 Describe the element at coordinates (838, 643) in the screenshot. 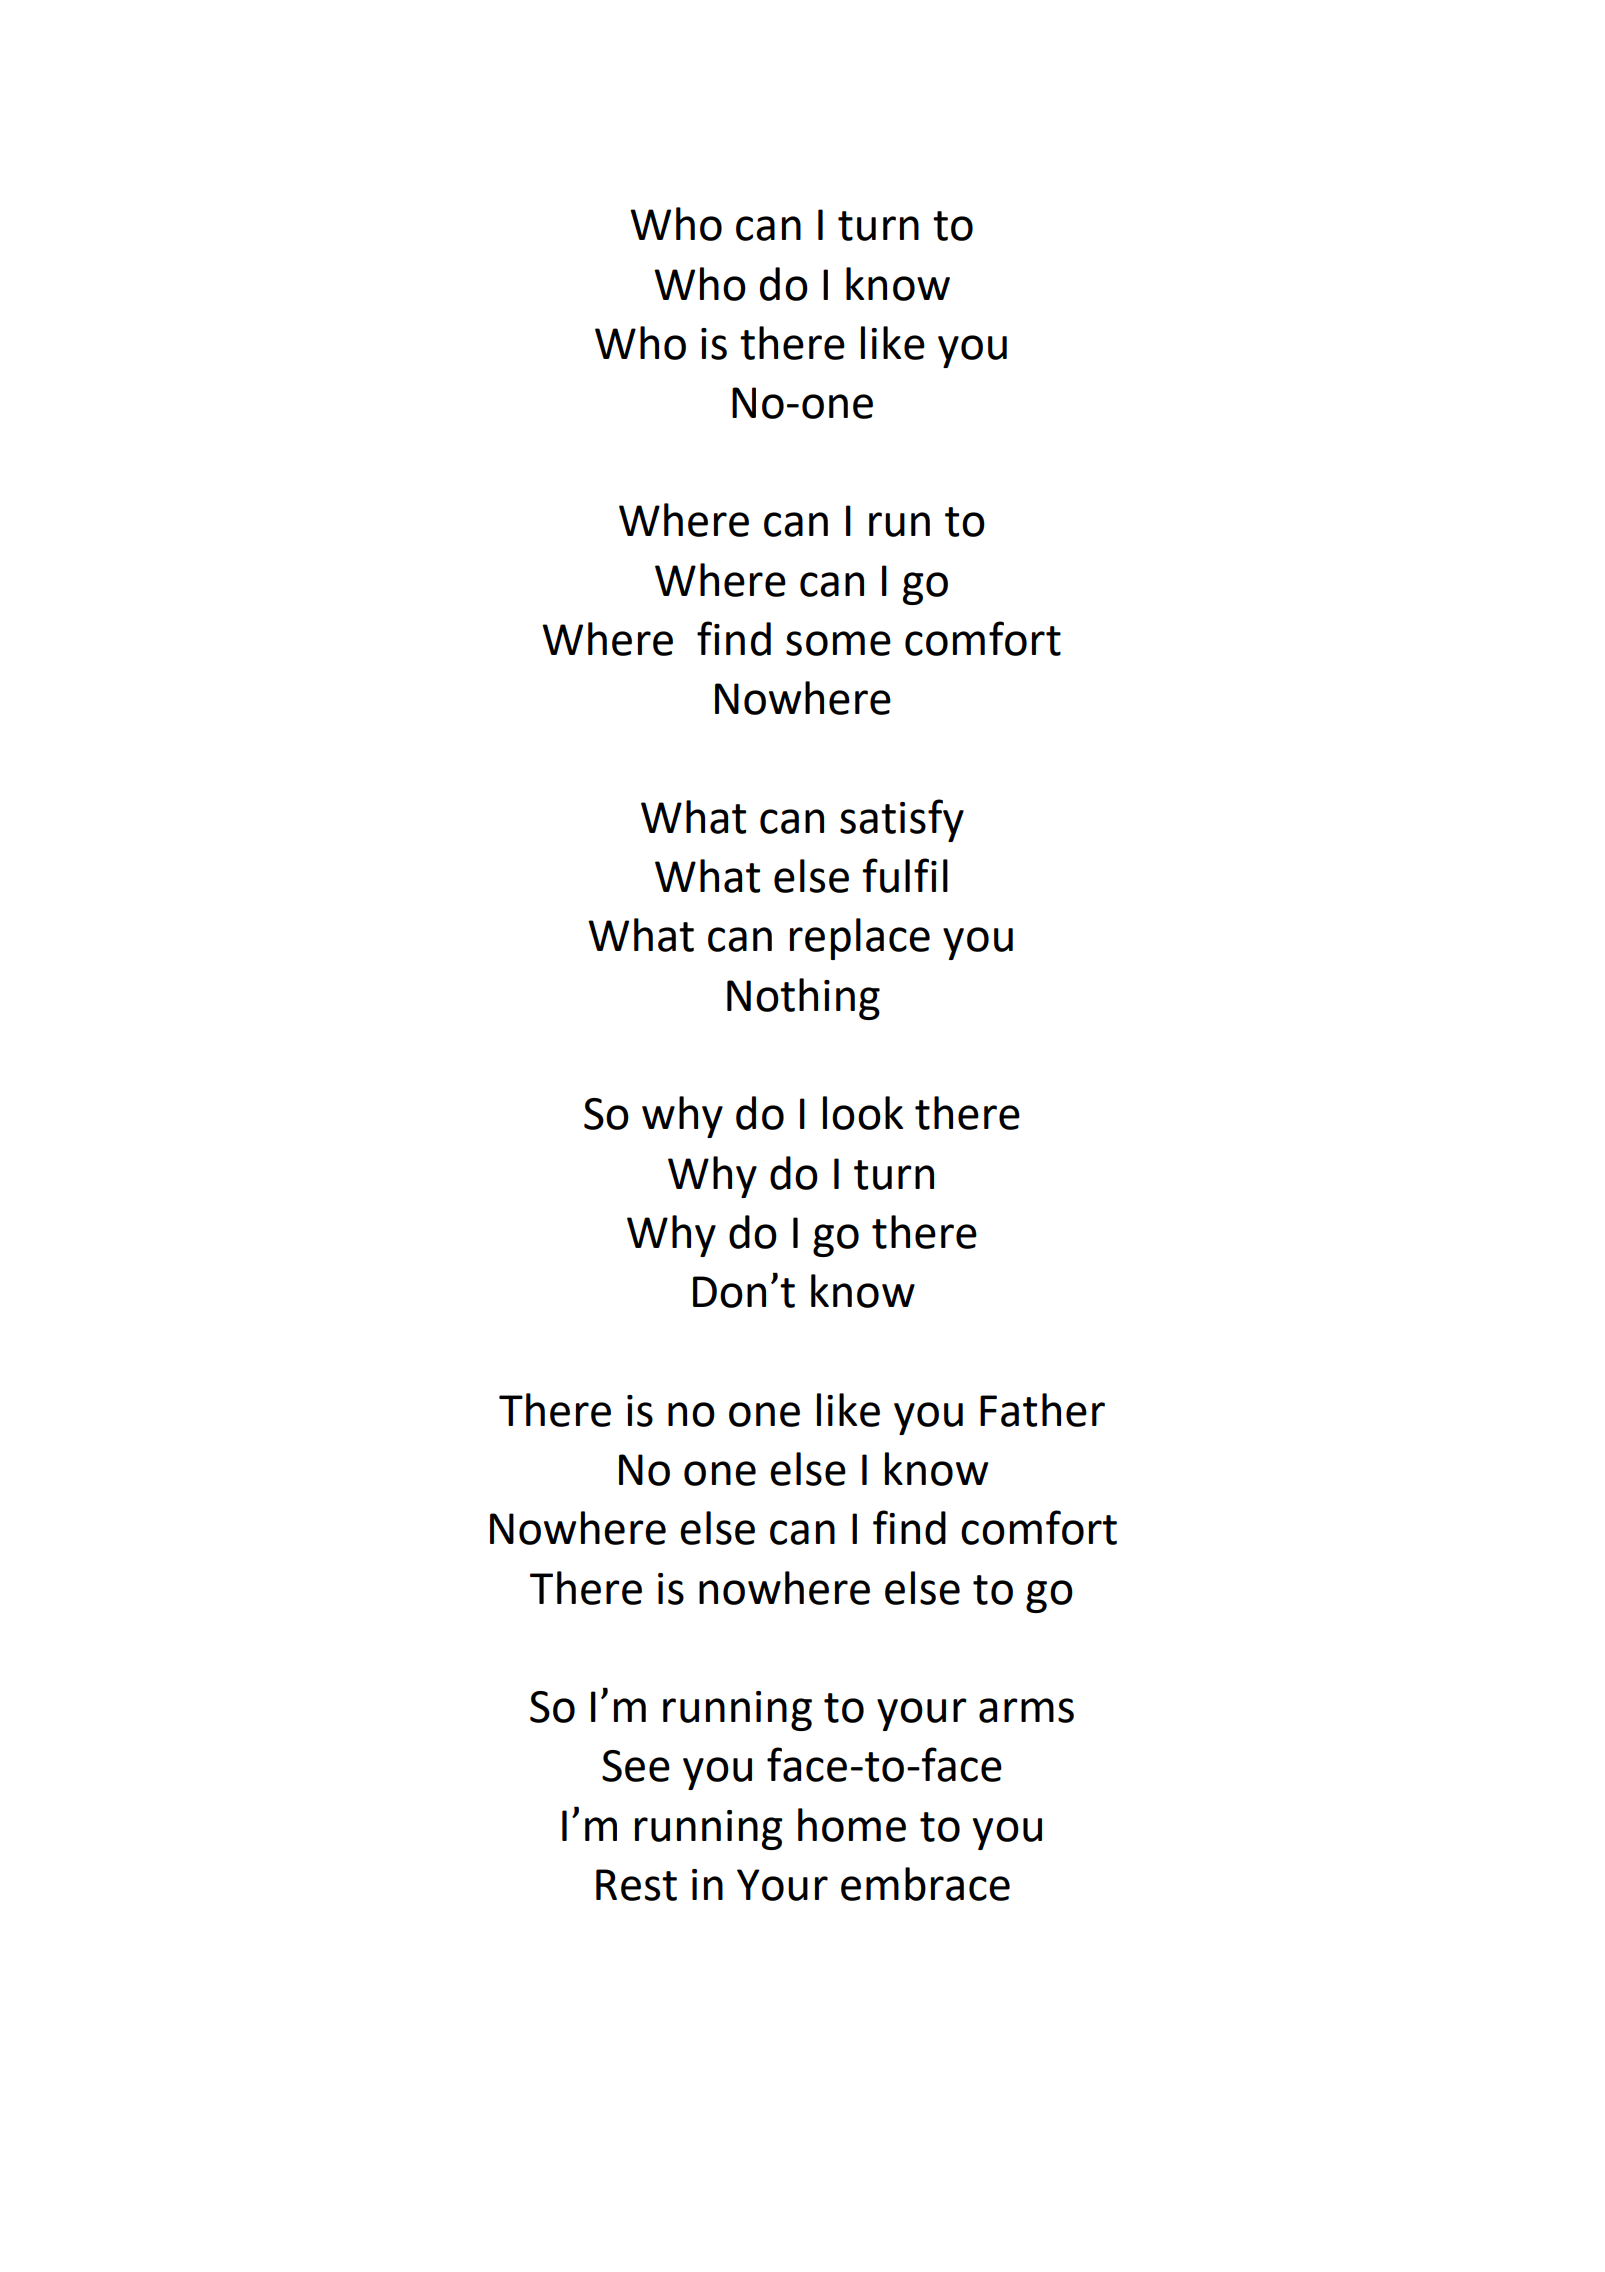

I see `some` at that location.
